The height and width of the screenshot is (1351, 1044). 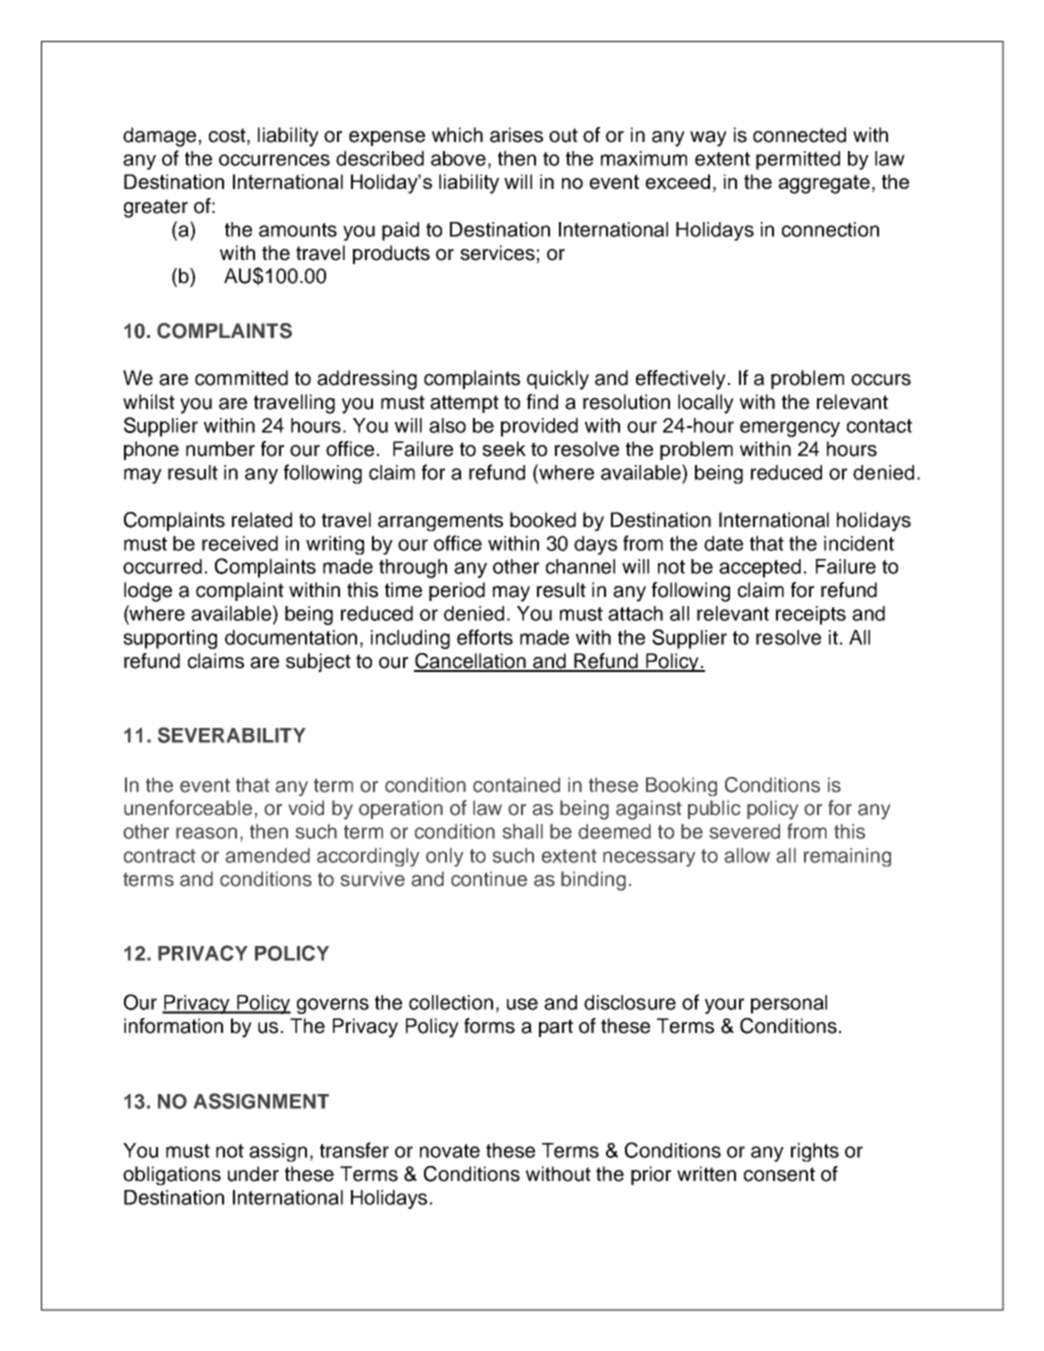 I want to click on SEVERABILITY, so click(x=232, y=735).
